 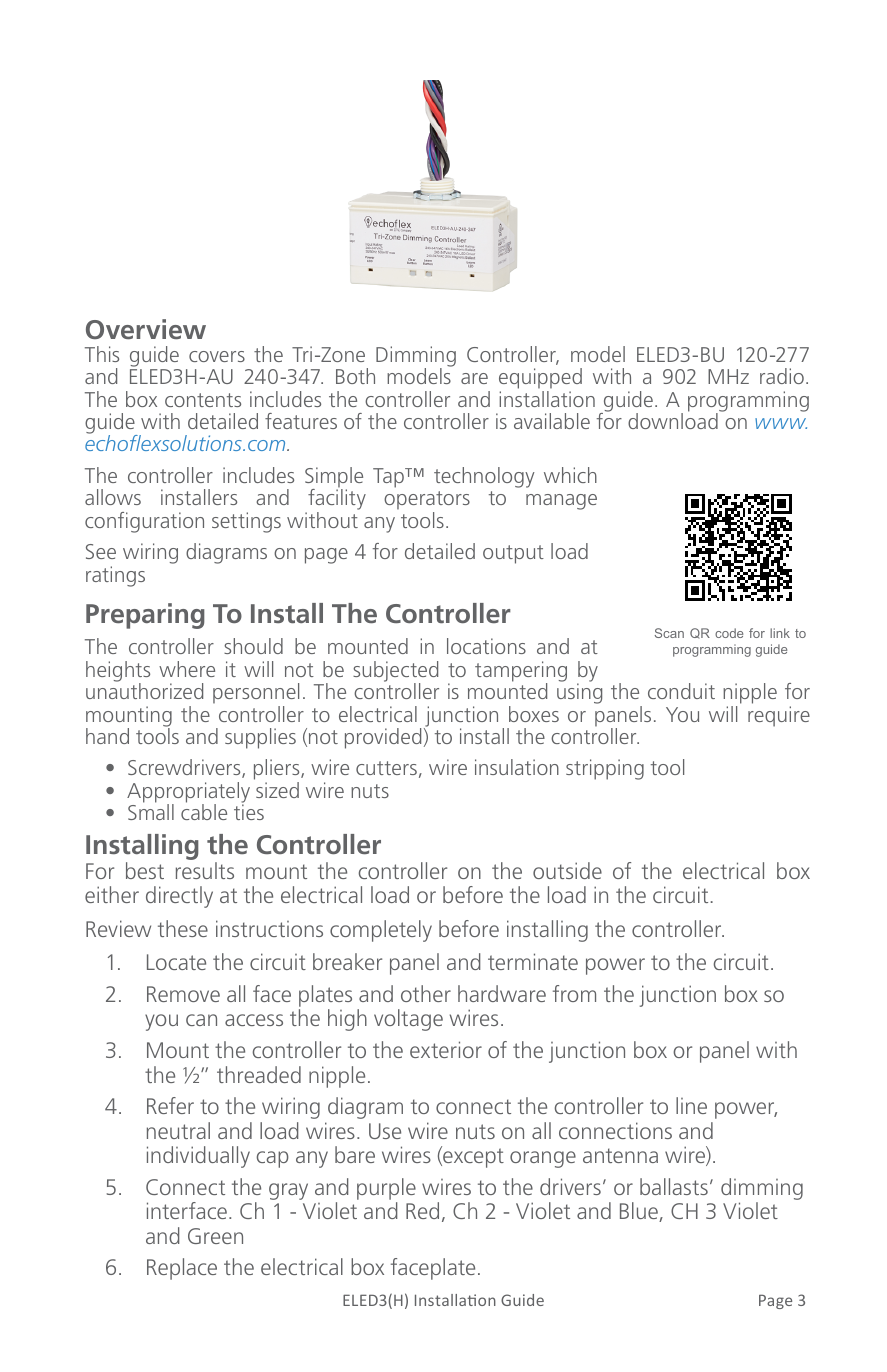 I want to click on Red, so click(x=422, y=1210).
